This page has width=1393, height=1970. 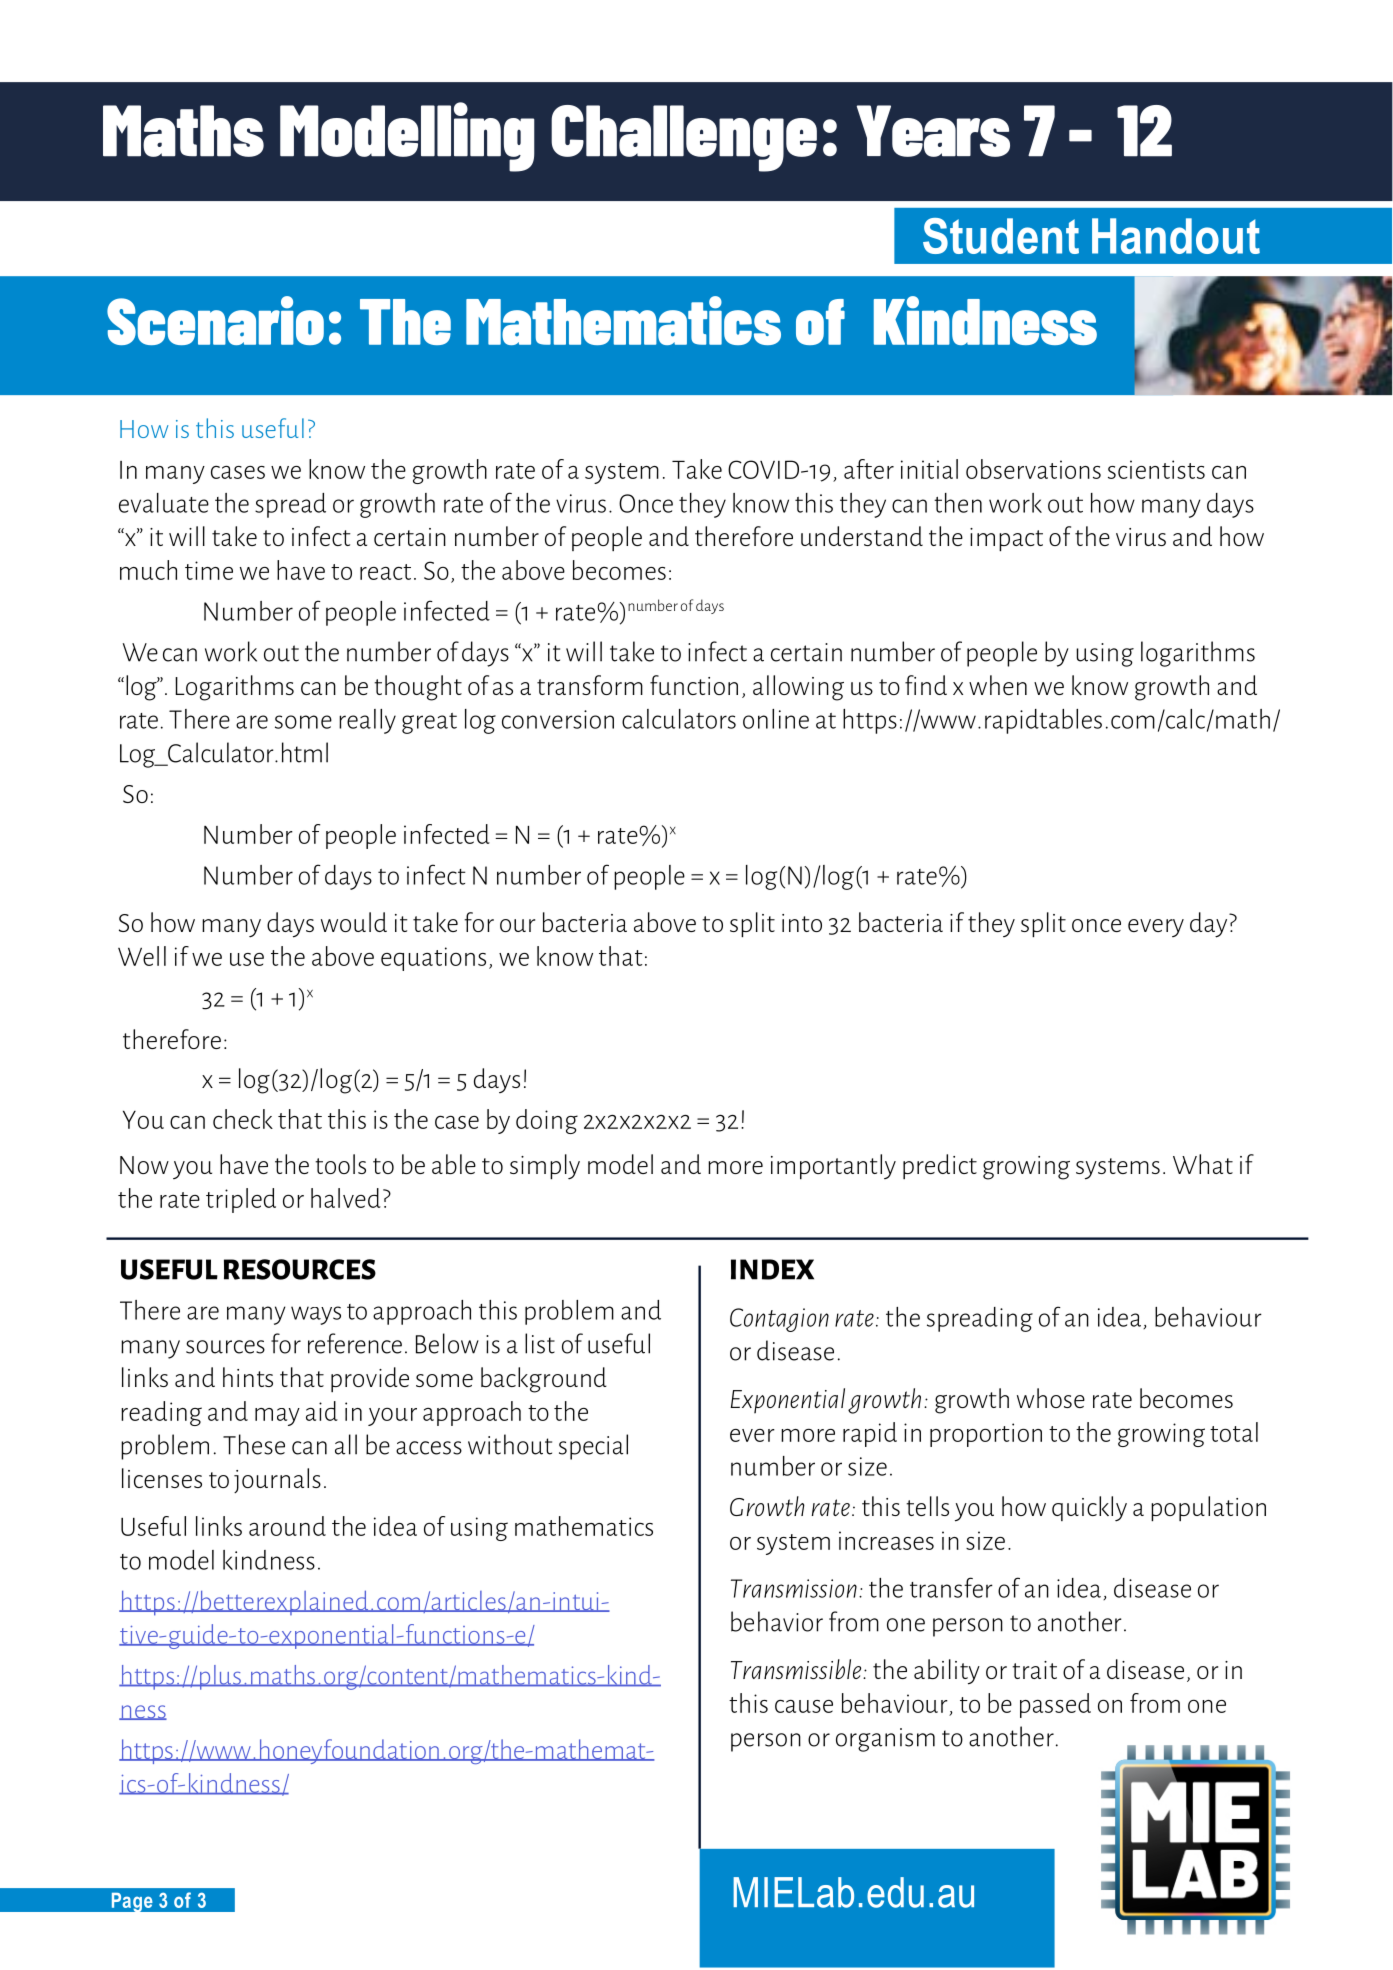 I want to click on What, so click(x=1203, y=1164).
